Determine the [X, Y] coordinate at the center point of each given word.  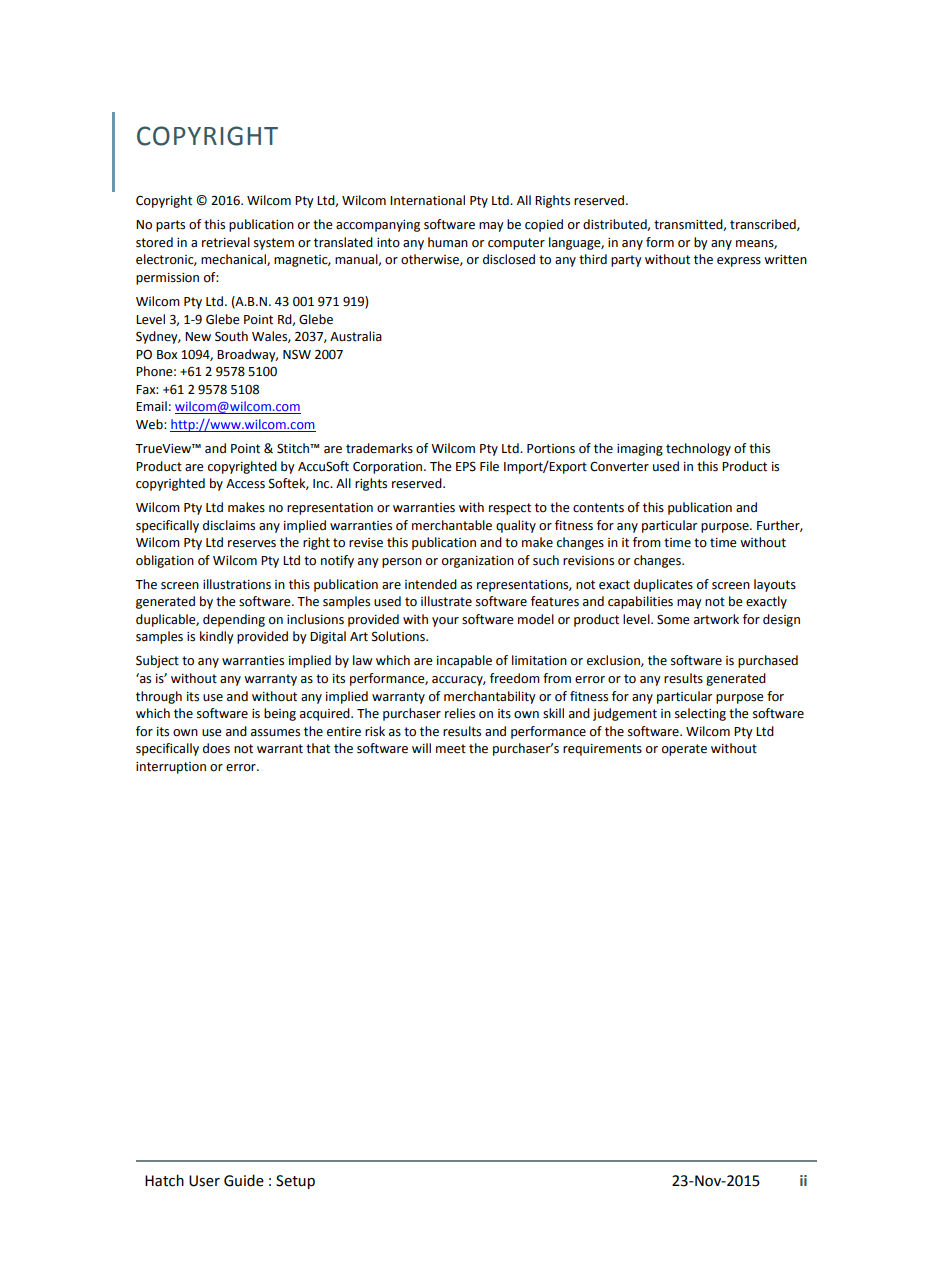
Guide [244, 1180]
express [739, 262]
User [204, 1181]
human [448, 242]
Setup [295, 1182]
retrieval [226, 242]
